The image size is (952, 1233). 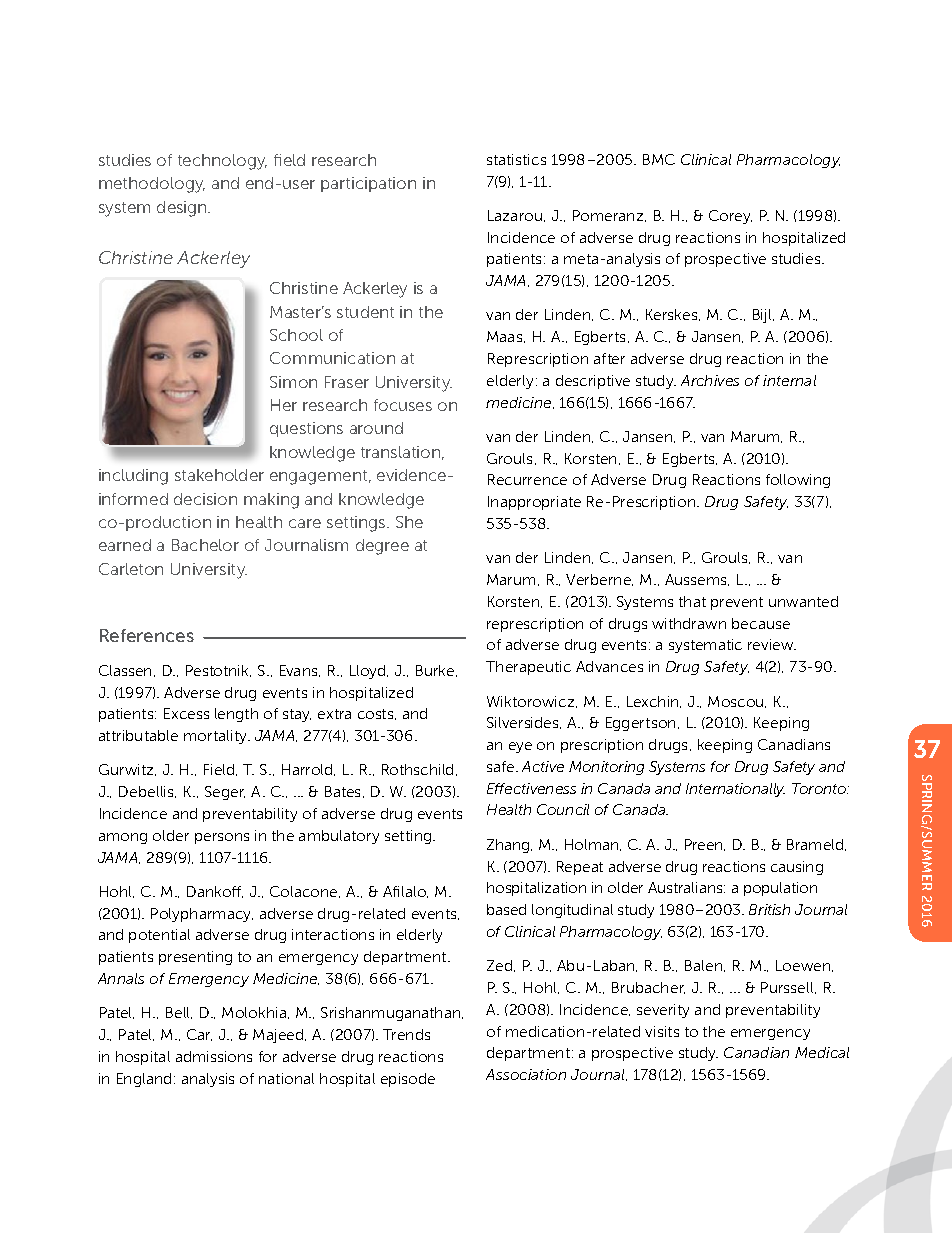 I want to click on design, so click(x=183, y=209).
